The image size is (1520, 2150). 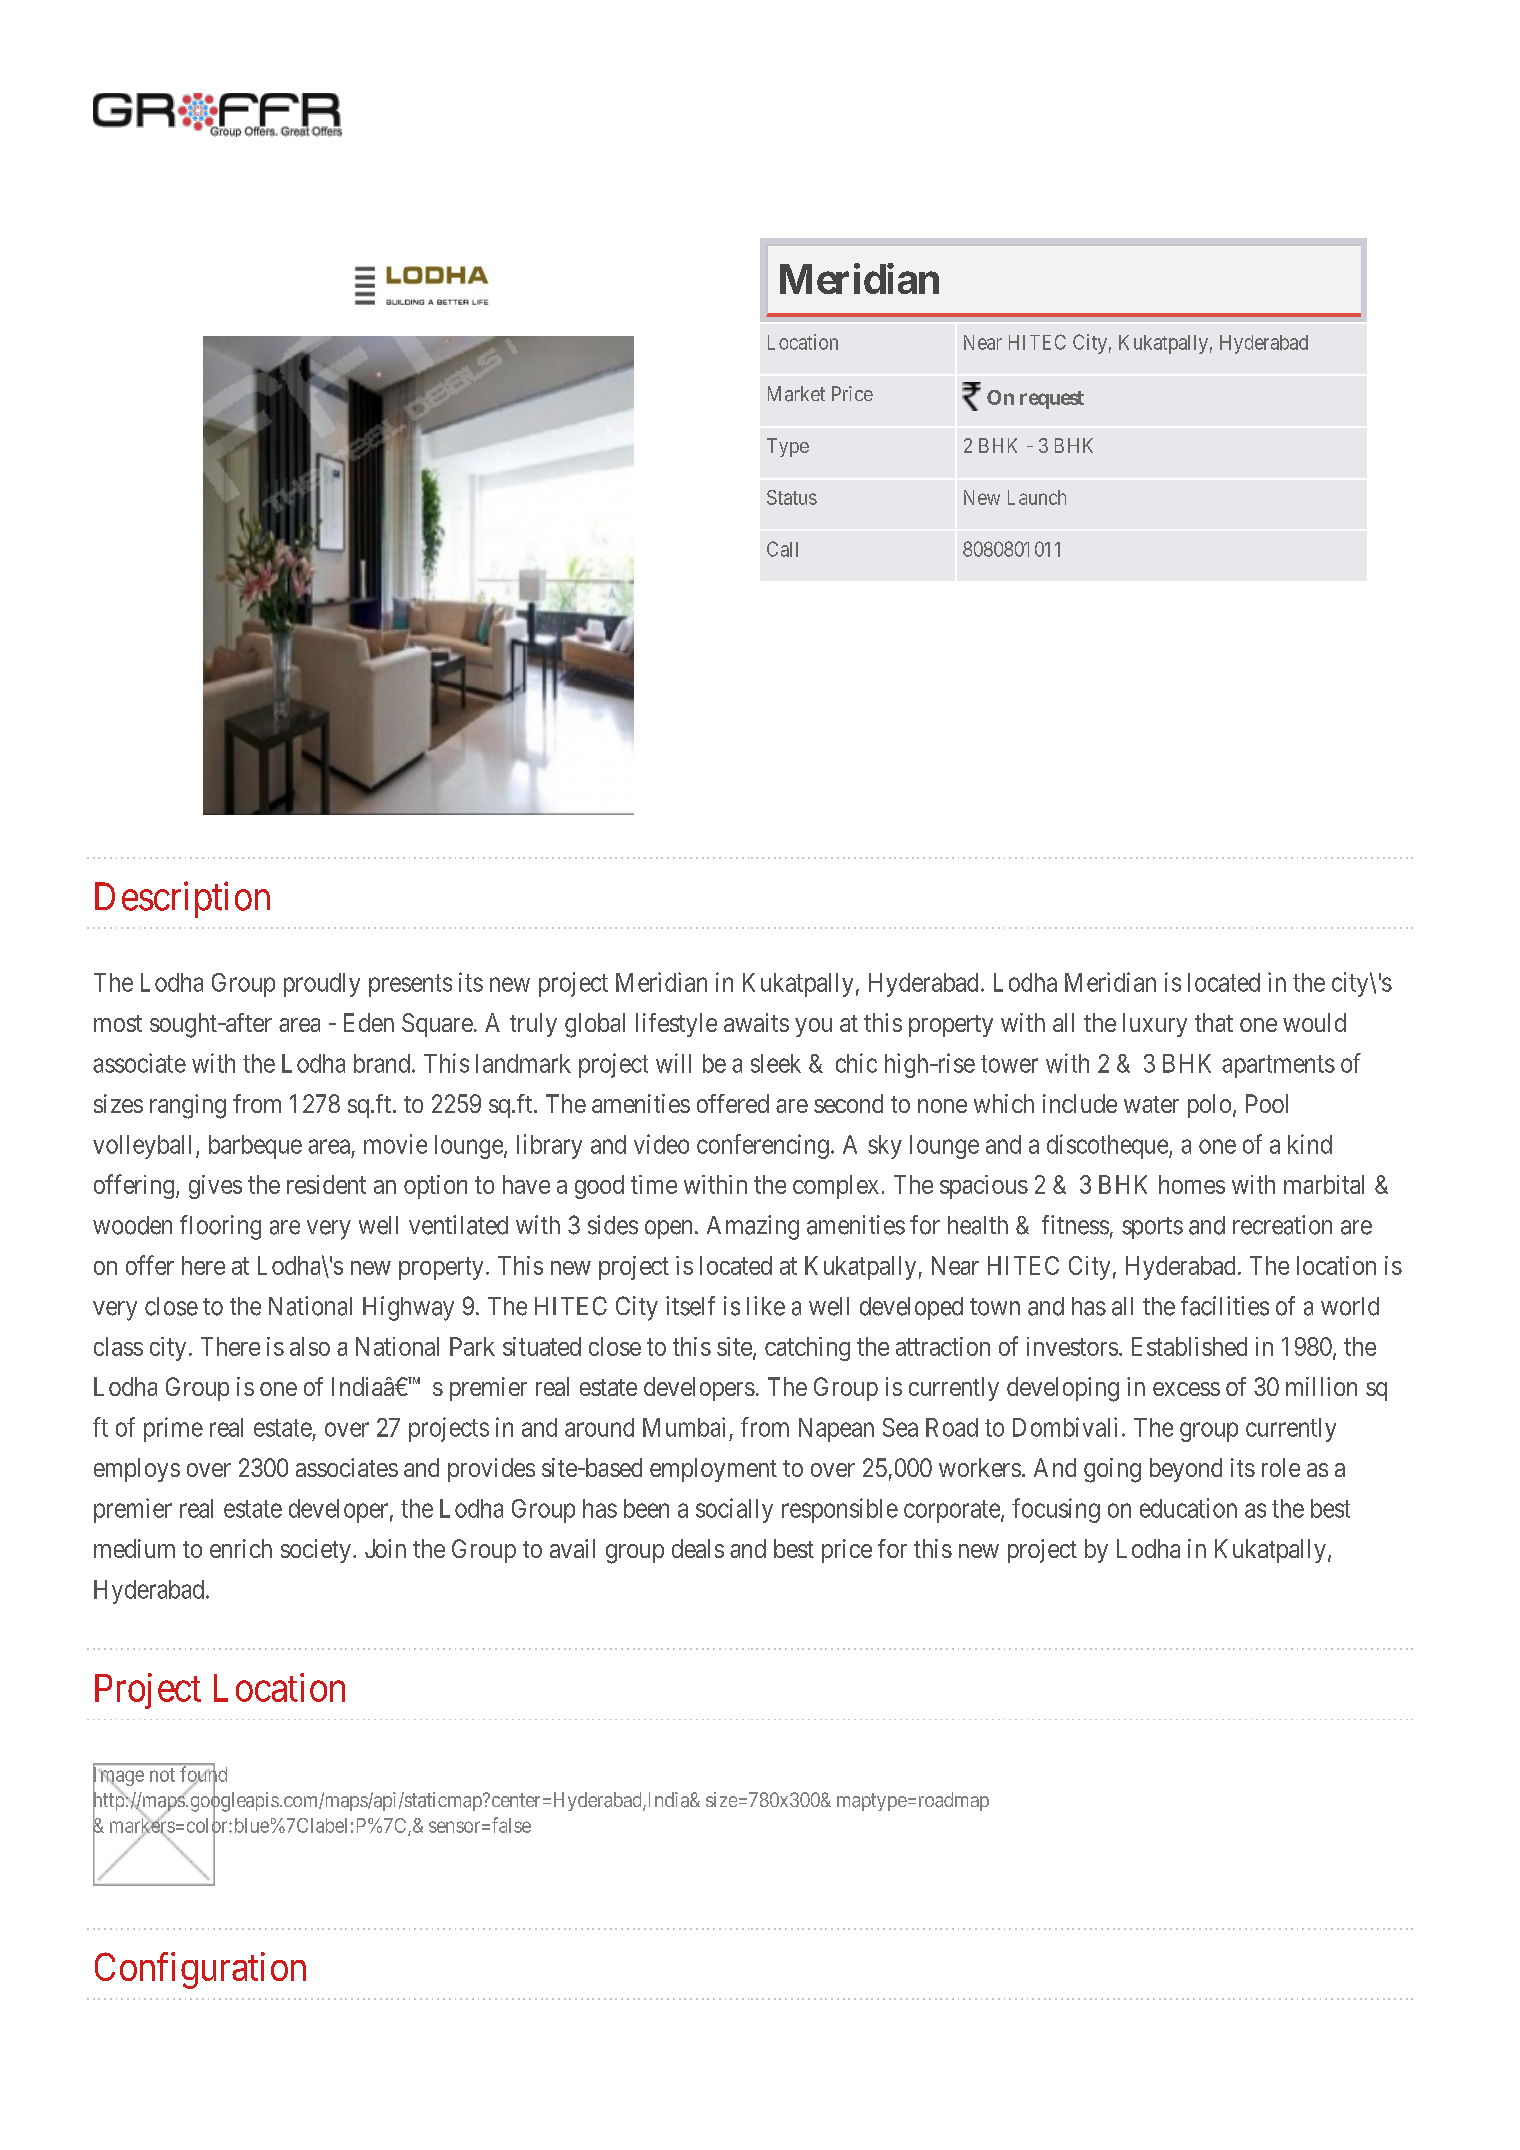 I want to click on proudly, so click(x=322, y=985).
